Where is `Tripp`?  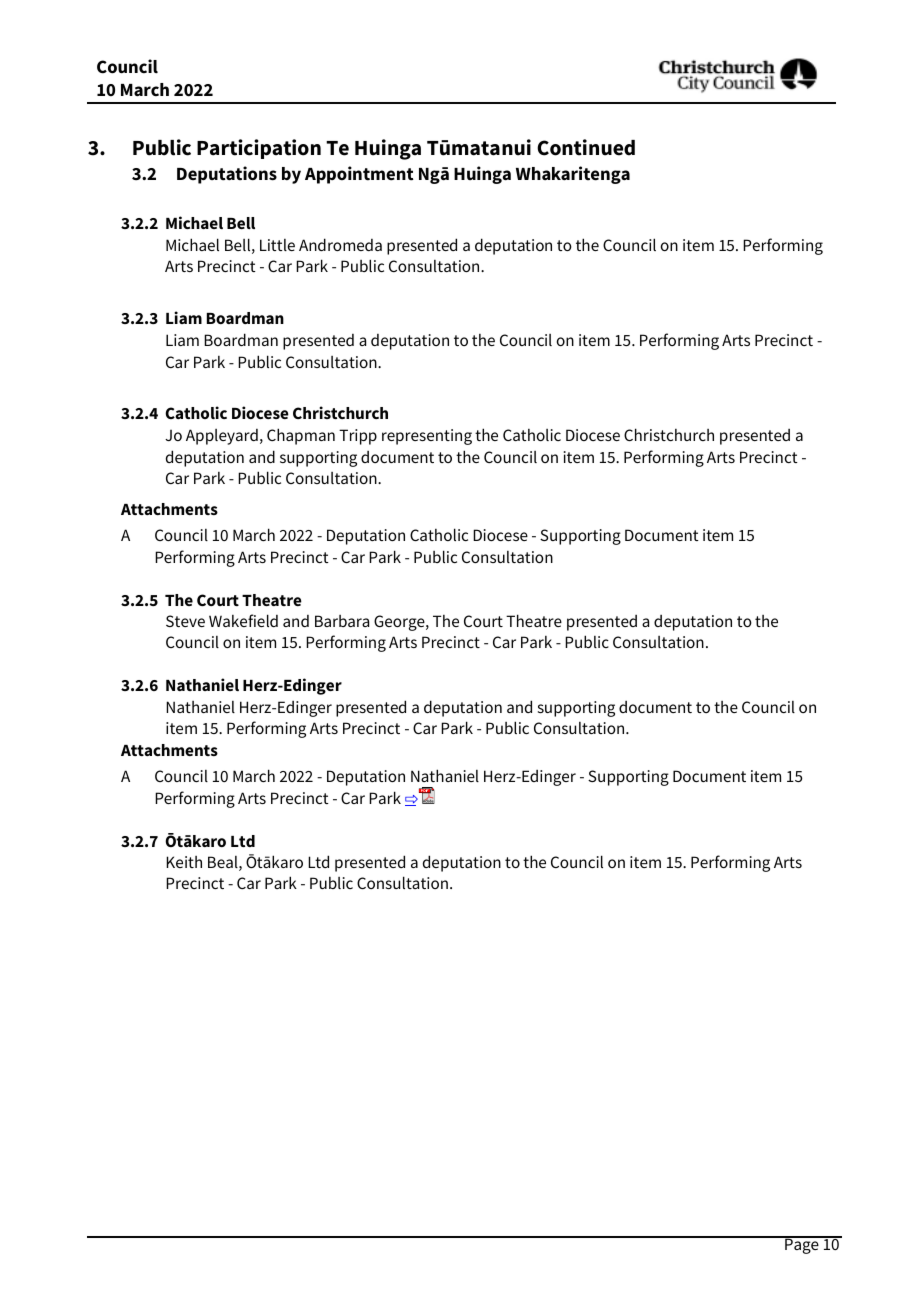 Tripp is located at coordinates (358, 437).
